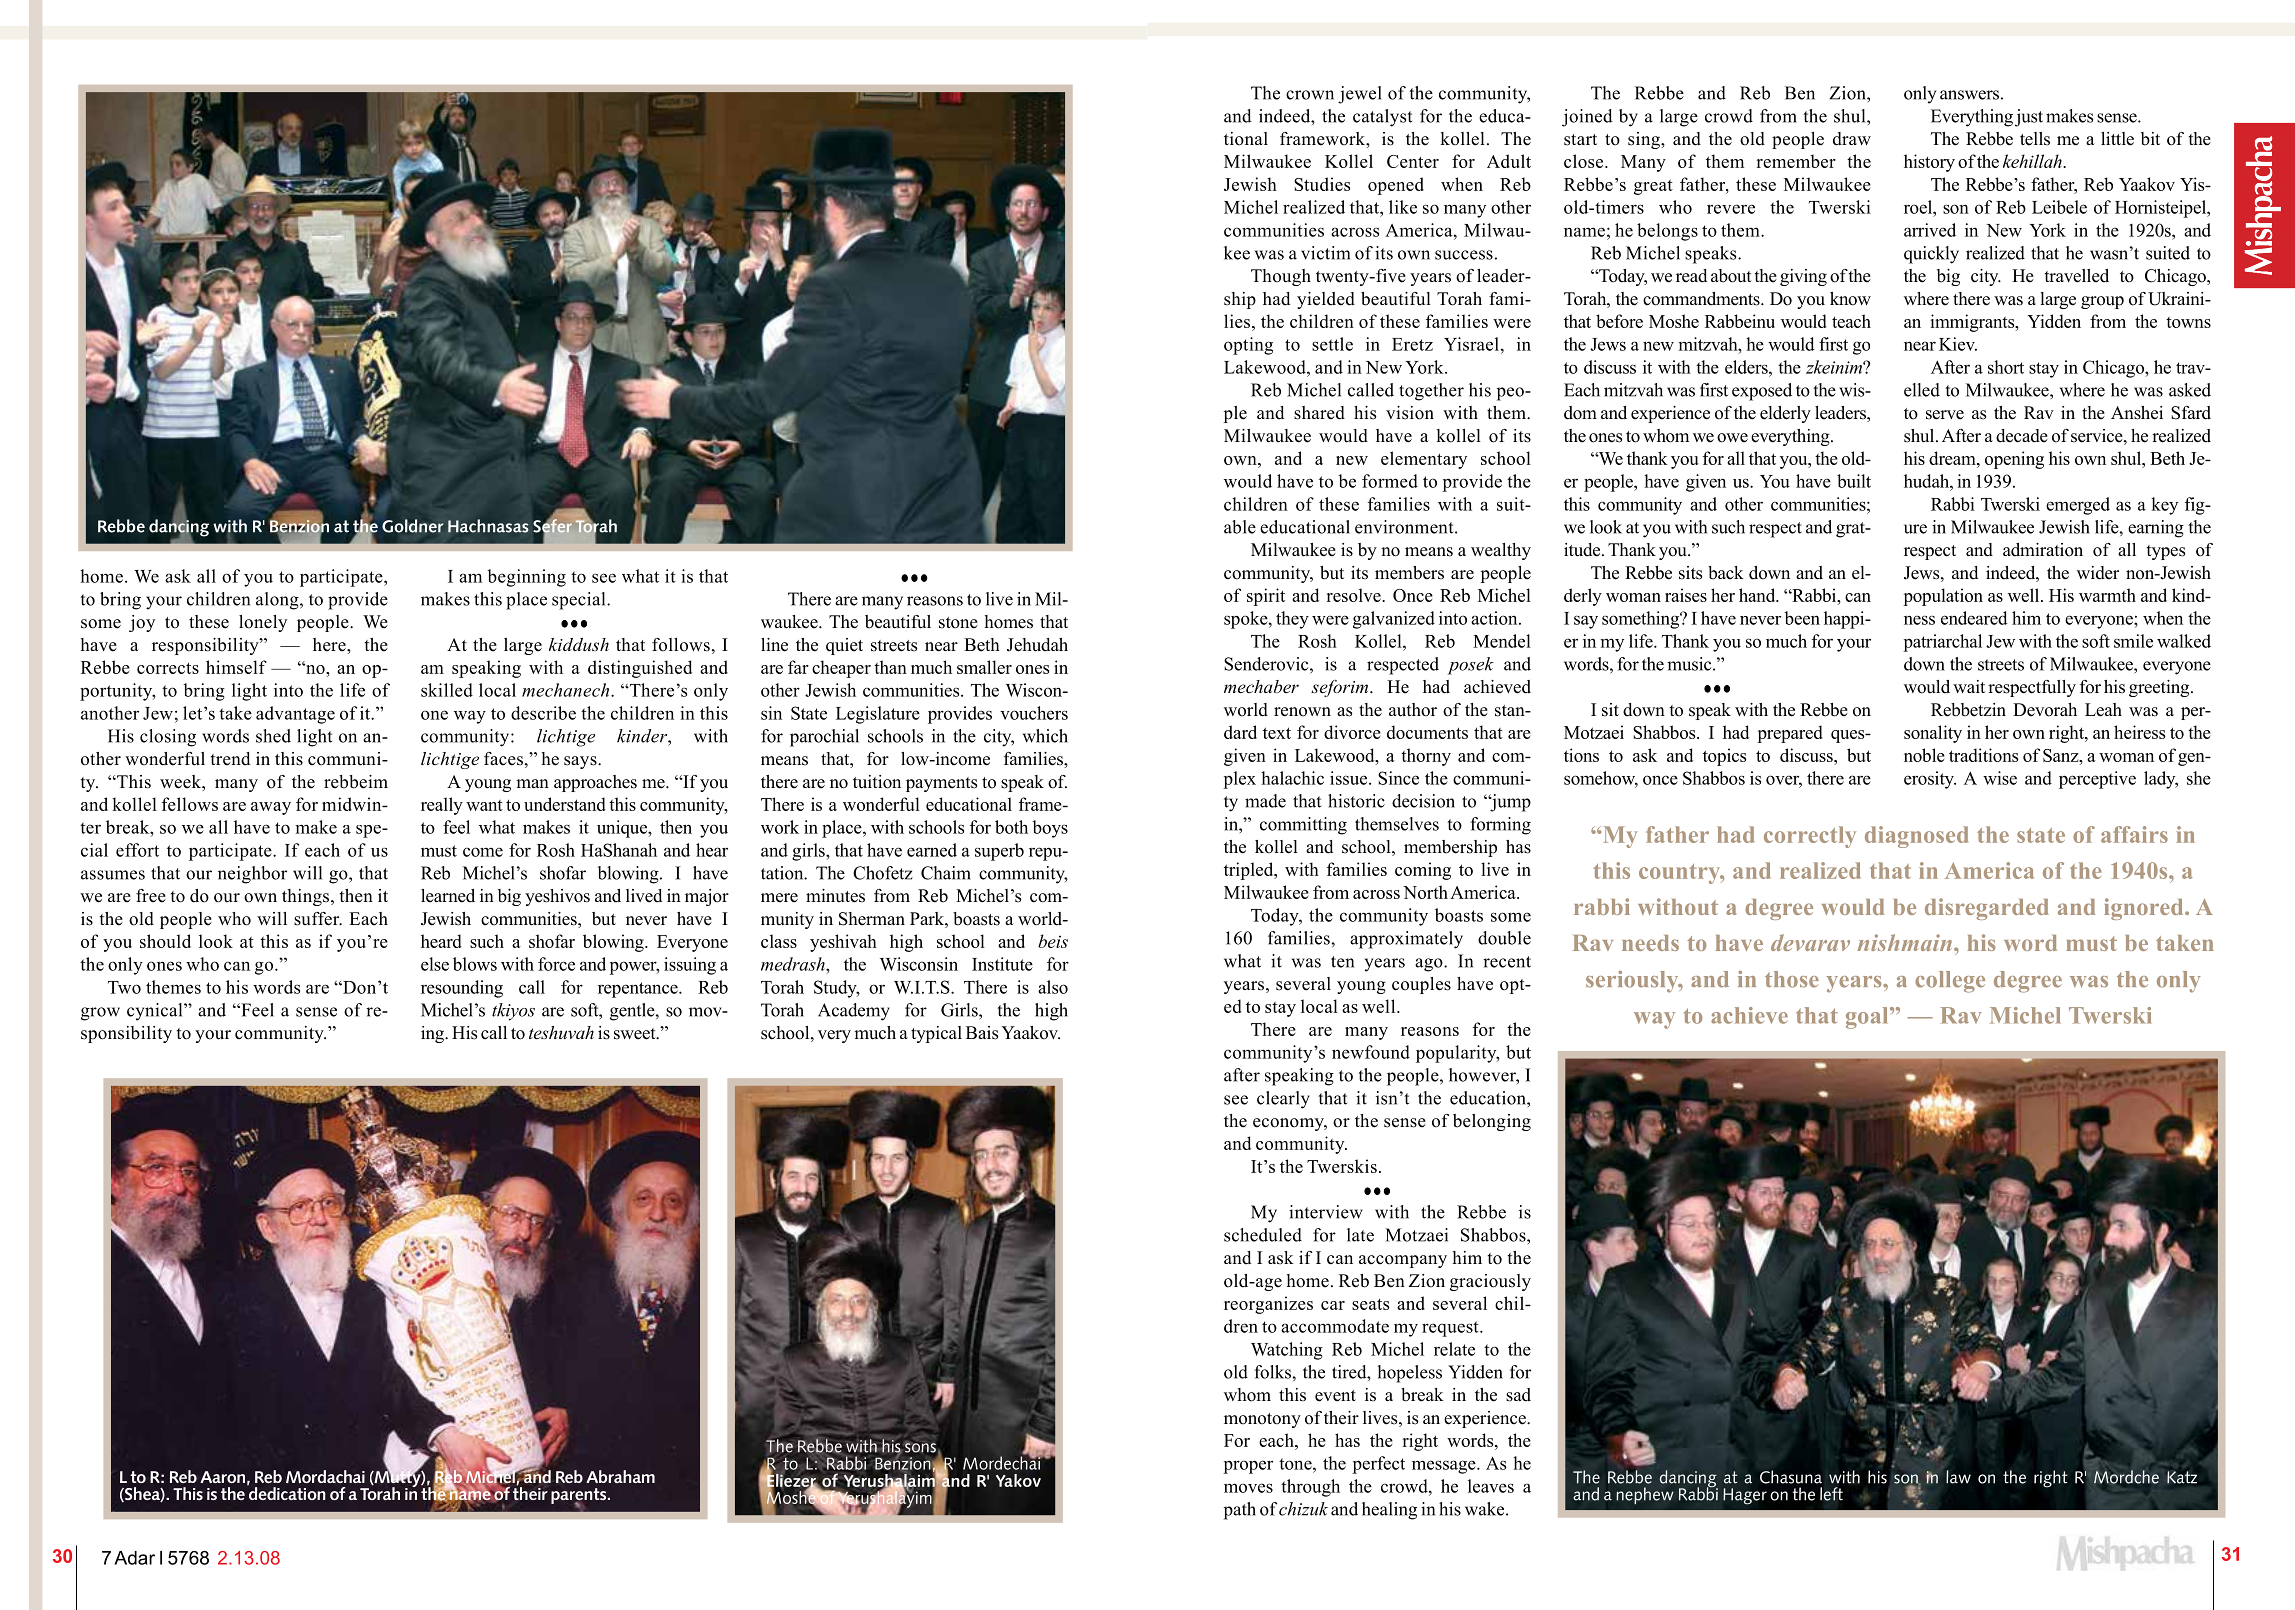 This screenshot has width=2295, height=1610. I want to click on away, so click(271, 808).
